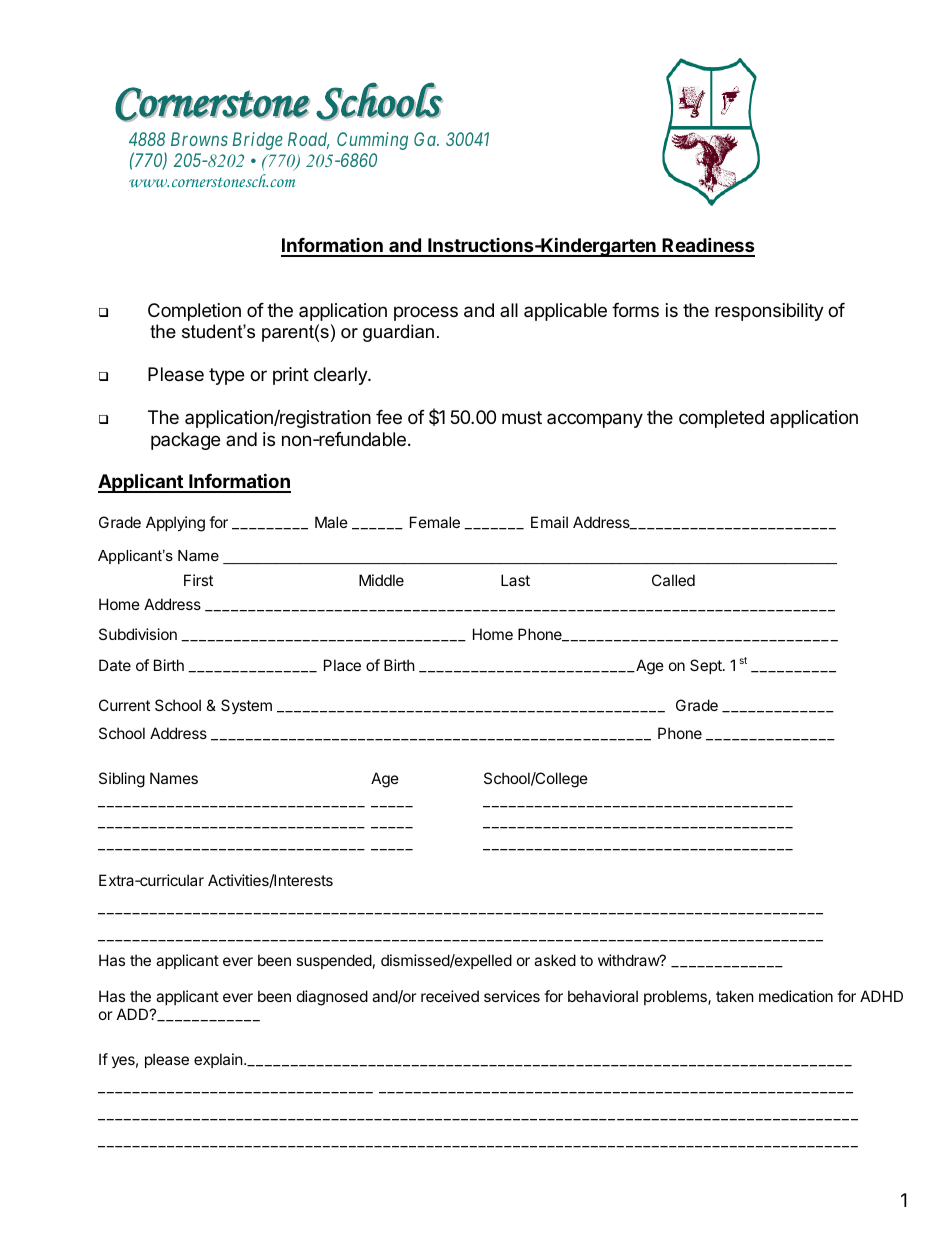 The height and width of the screenshot is (1233, 952). I want to click on responsibility, so click(769, 312).
